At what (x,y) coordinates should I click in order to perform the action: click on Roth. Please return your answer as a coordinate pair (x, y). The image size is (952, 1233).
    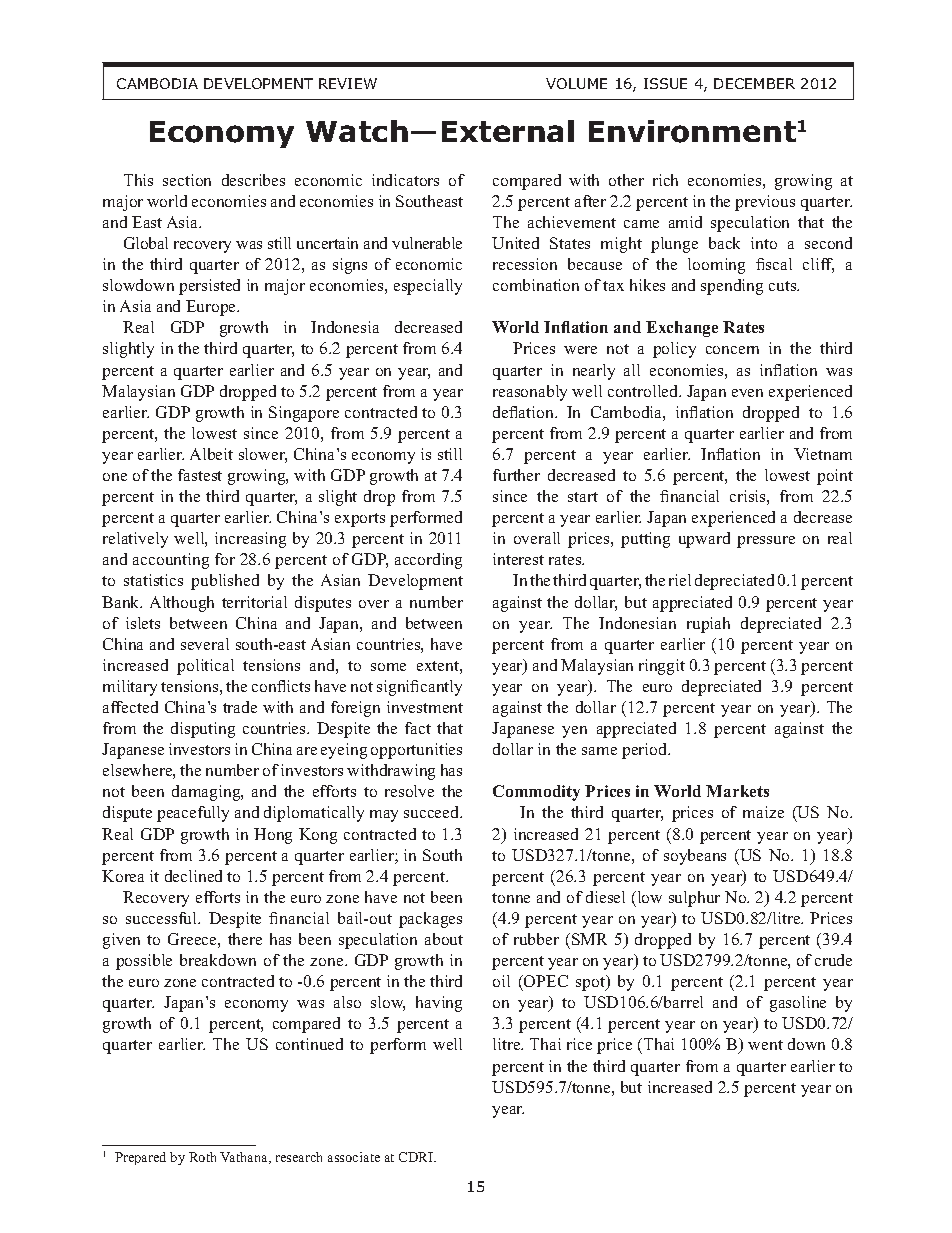
    Looking at the image, I should click on (202, 1157).
